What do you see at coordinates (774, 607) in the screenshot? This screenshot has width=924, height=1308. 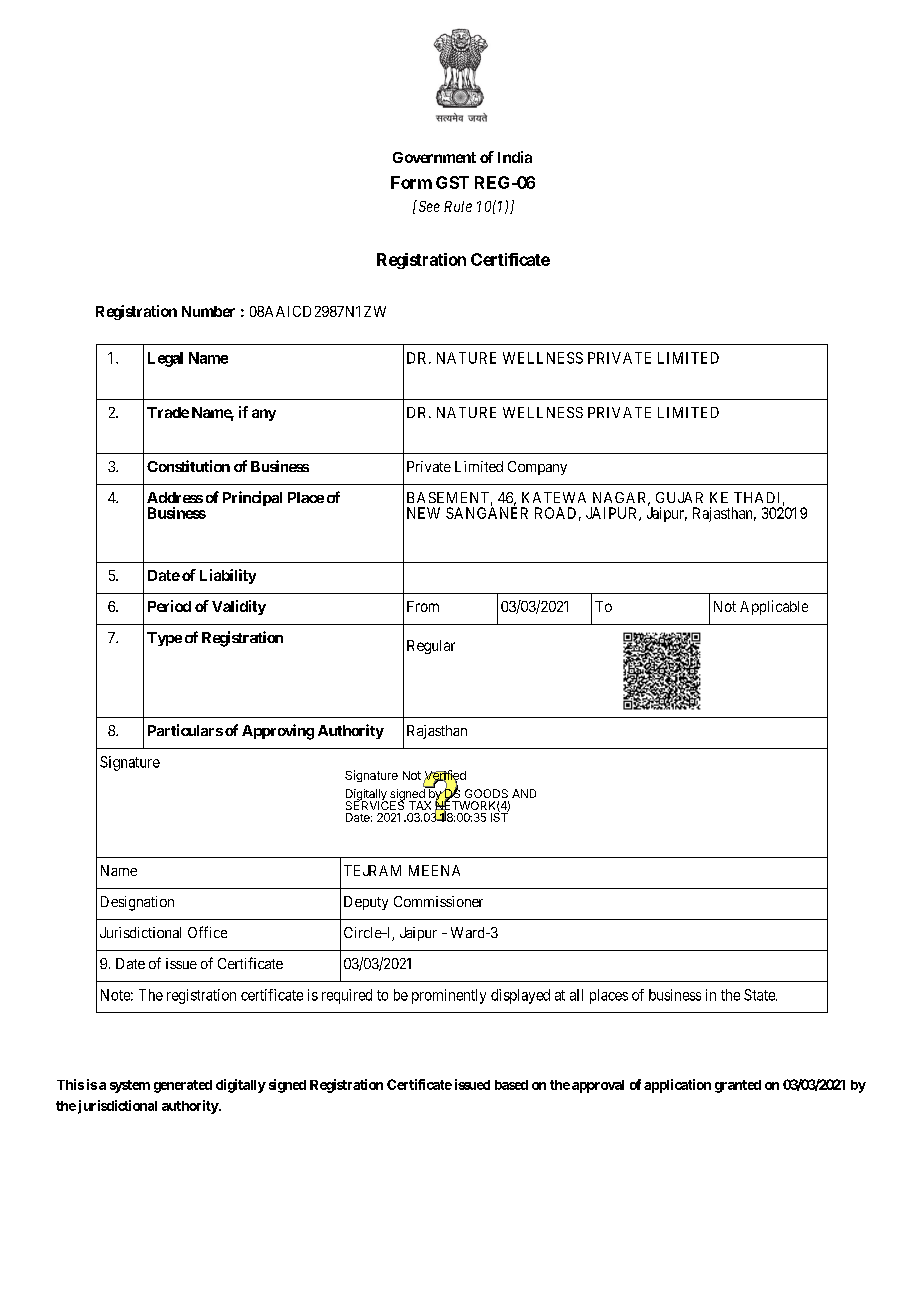 I see `Applicable` at bounding box center [774, 607].
